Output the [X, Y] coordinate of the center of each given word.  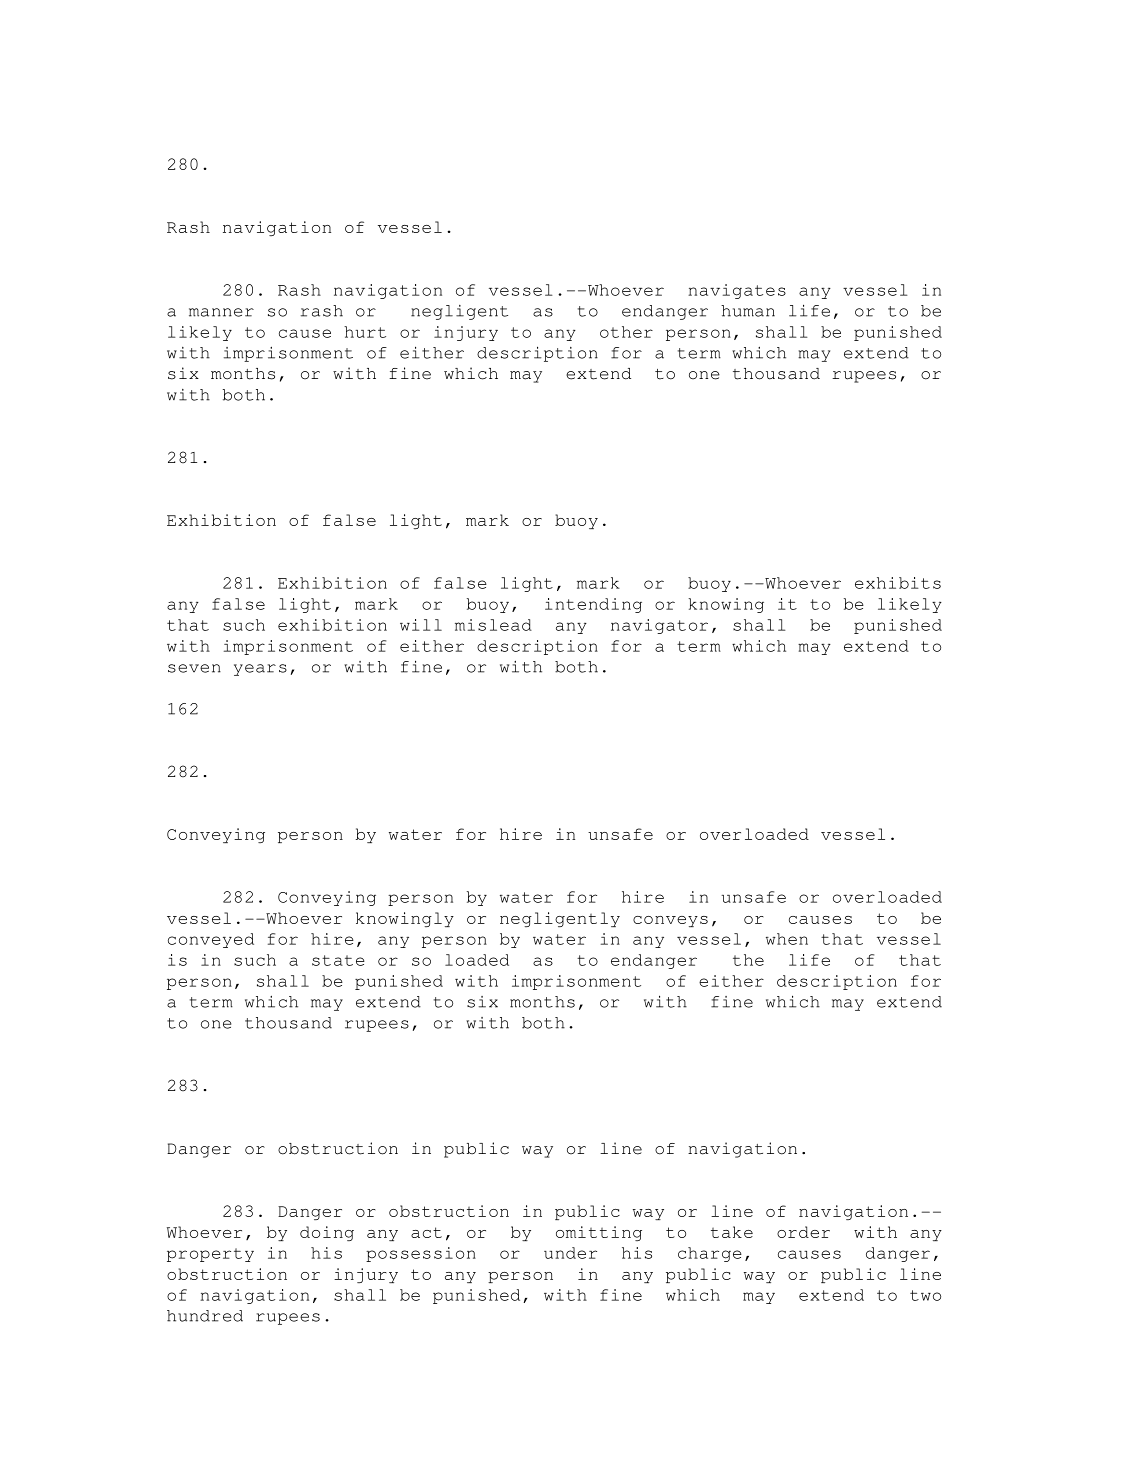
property [210, 1255]
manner [221, 312]
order [803, 1232]
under [570, 1253]
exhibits [898, 583]
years [260, 670]
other [626, 332]
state [338, 960]
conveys [670, 921]
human [748, 311]
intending [593, 605]
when [787, 939]
